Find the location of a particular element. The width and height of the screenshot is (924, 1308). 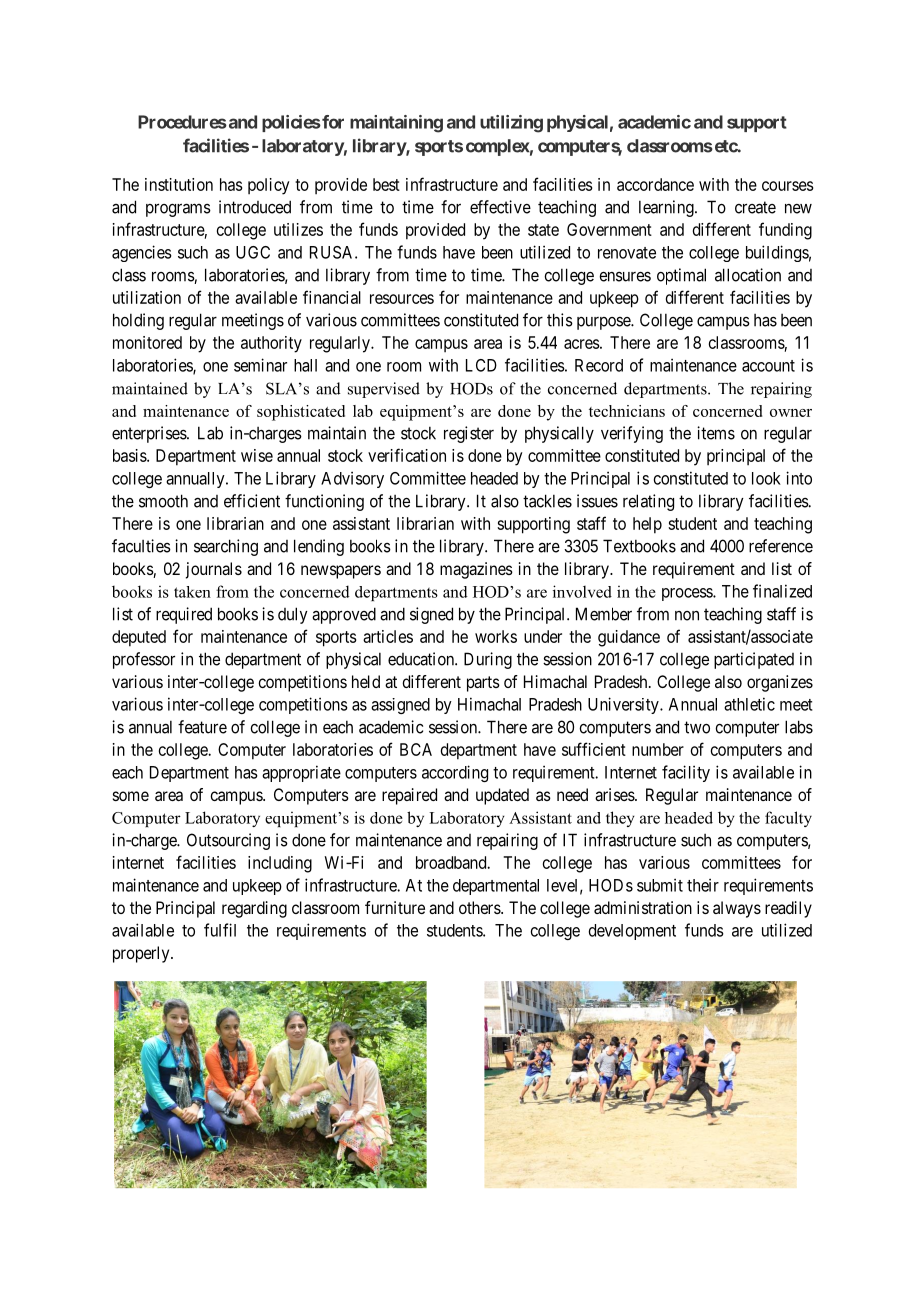

fulfil is located at coordinates (220, 930).
